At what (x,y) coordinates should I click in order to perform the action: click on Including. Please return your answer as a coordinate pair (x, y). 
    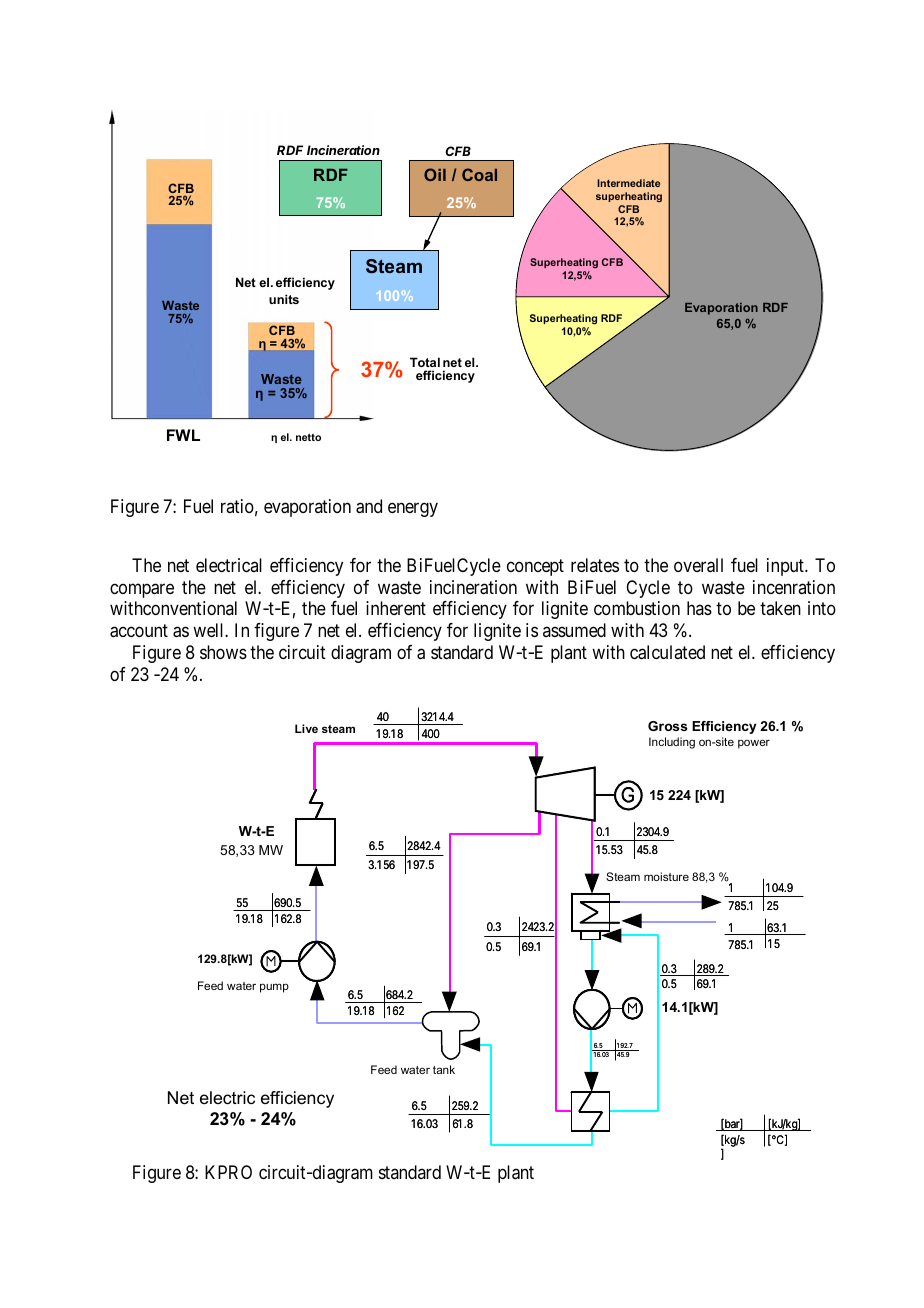
    Looking at the image, I should click on (672, 743).
